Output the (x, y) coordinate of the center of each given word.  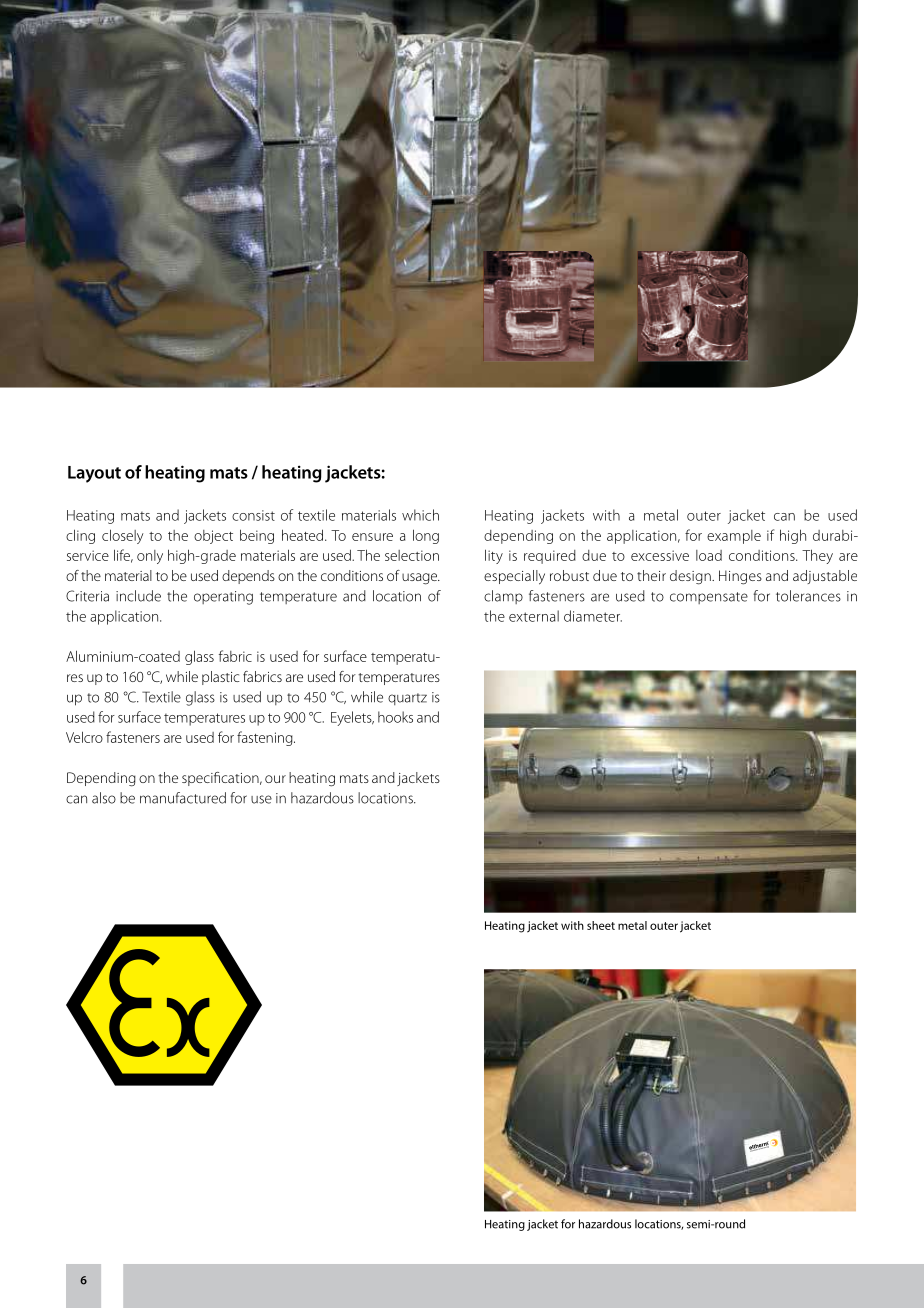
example (734, 537)
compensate (709, 598)
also (104, 798)
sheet (601, 925)
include (138, 596)
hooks (395, 717)
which (420, 515)
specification (221, 779)
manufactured (183, 798)
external (534, 616)
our (275, 779)
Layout (94, 474)
